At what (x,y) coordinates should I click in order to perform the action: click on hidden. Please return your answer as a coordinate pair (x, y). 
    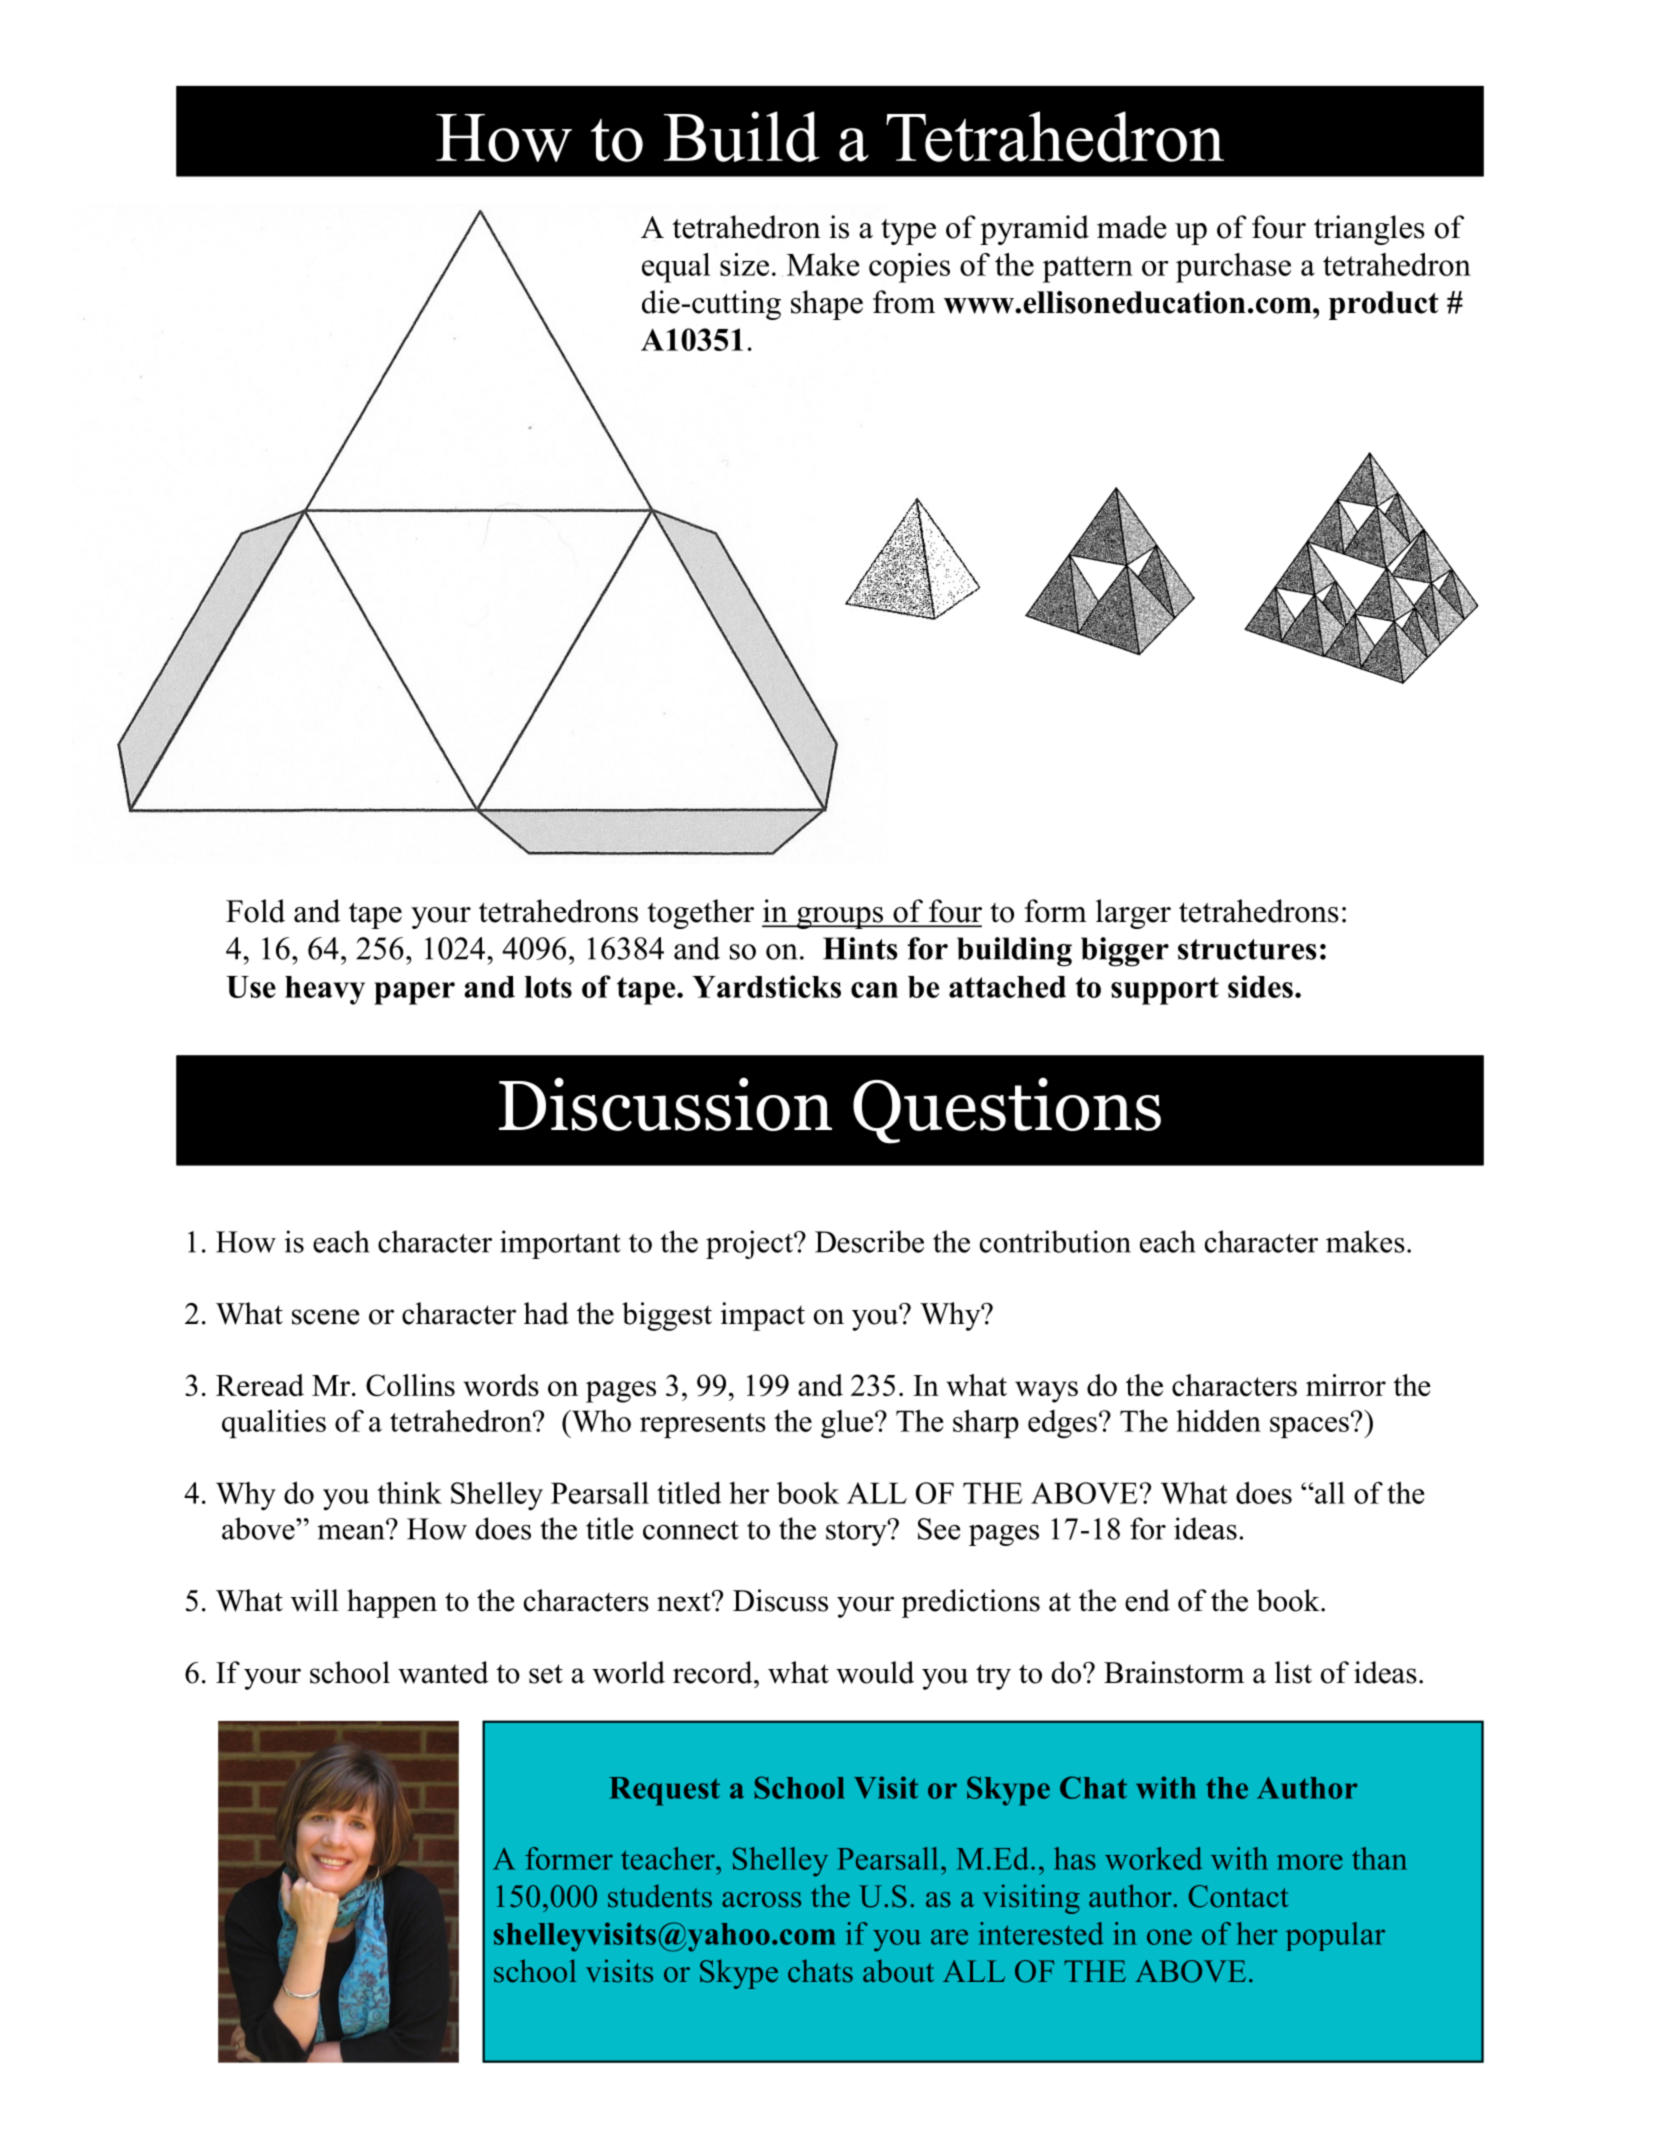
    Looking at the image, I should click on (1218, 1421).
